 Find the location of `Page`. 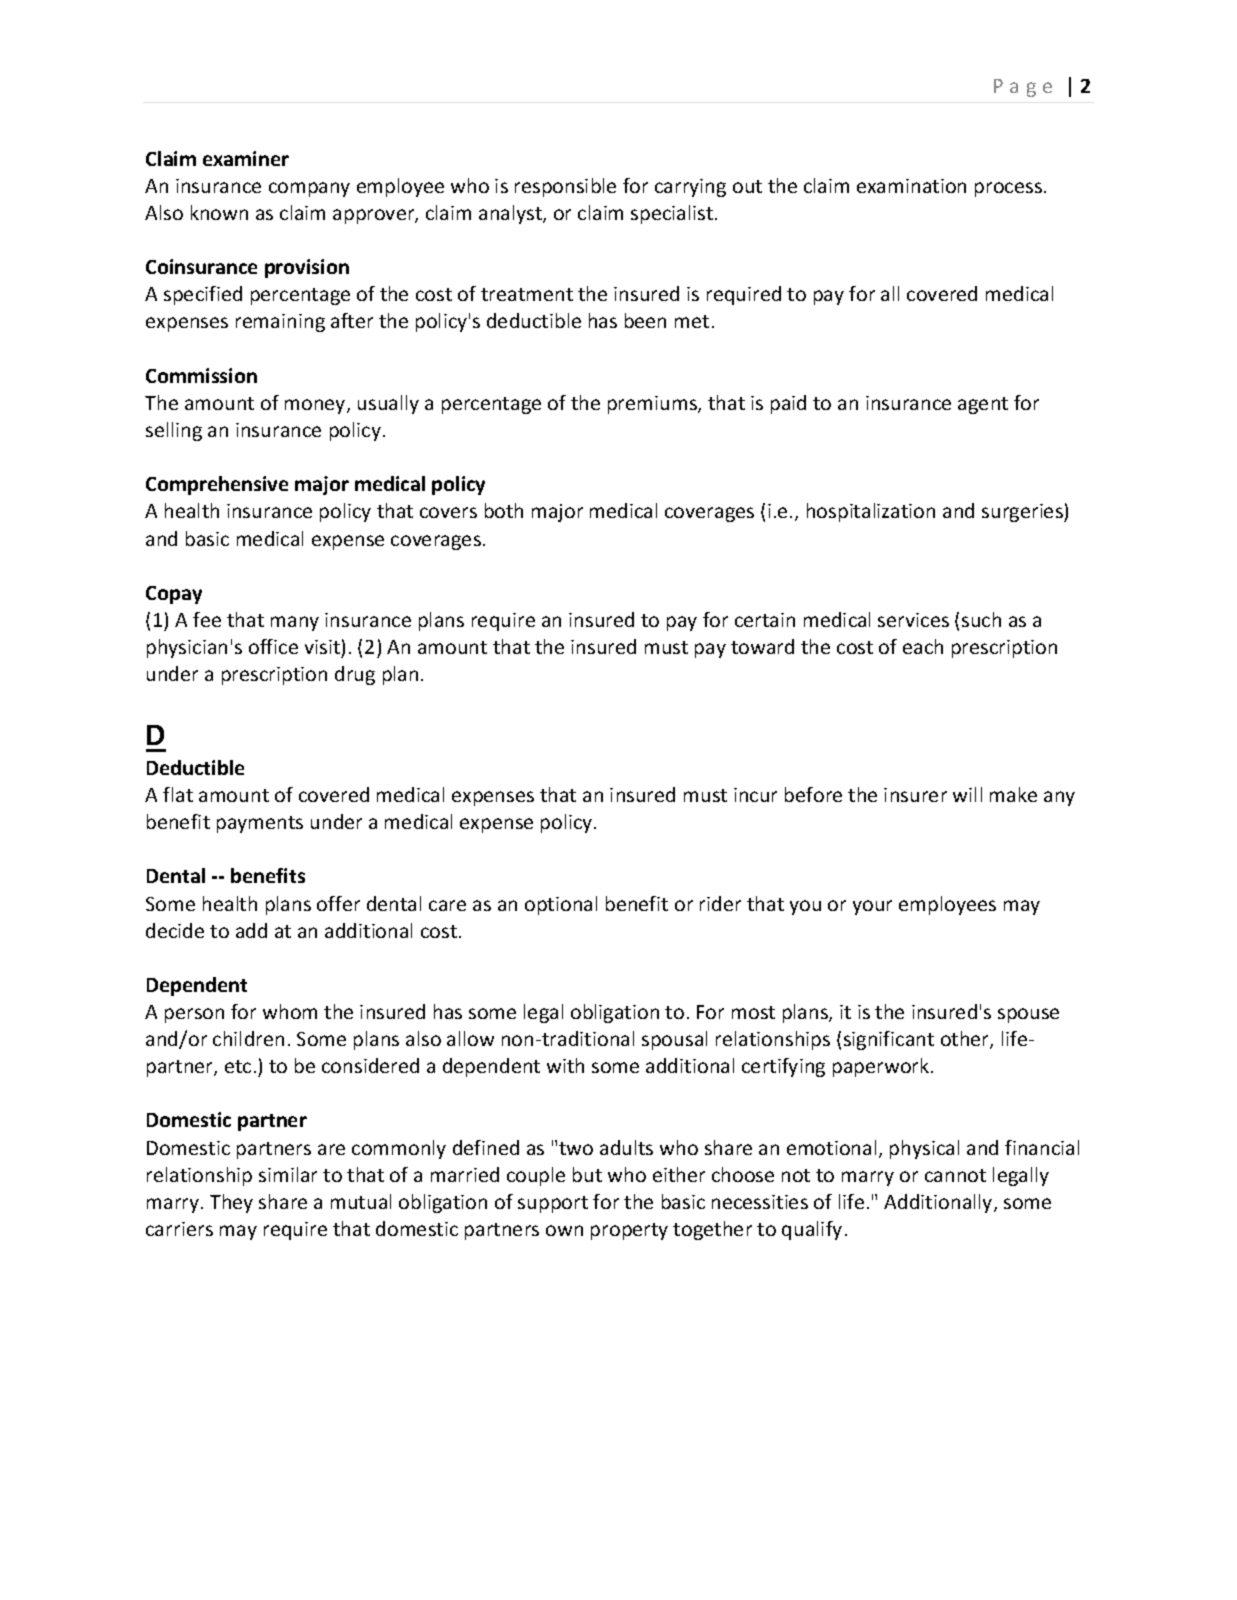

Page is located at coordinates (1023, 88).
